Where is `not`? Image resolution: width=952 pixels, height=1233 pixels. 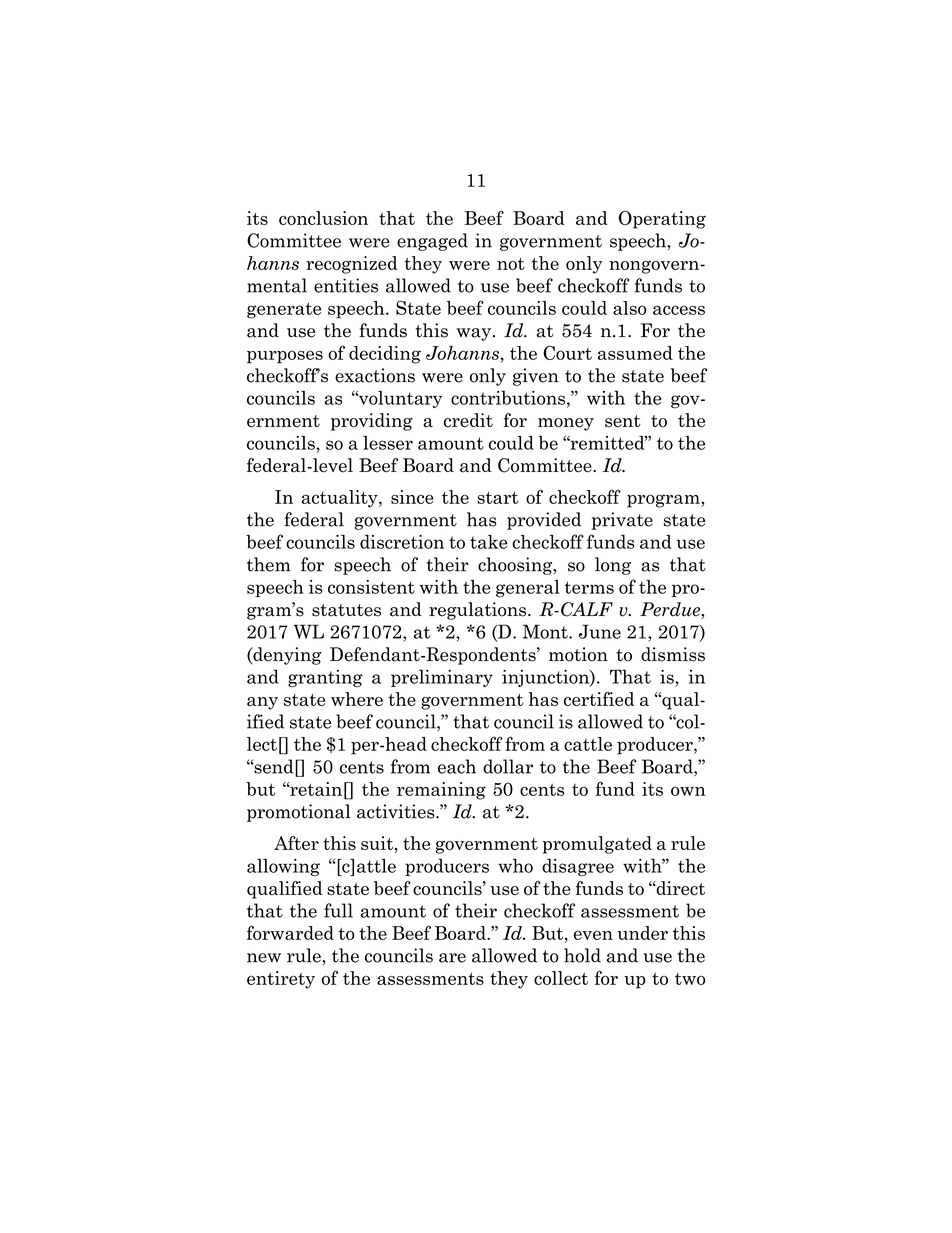 not is located at coordinates (511, 264).
